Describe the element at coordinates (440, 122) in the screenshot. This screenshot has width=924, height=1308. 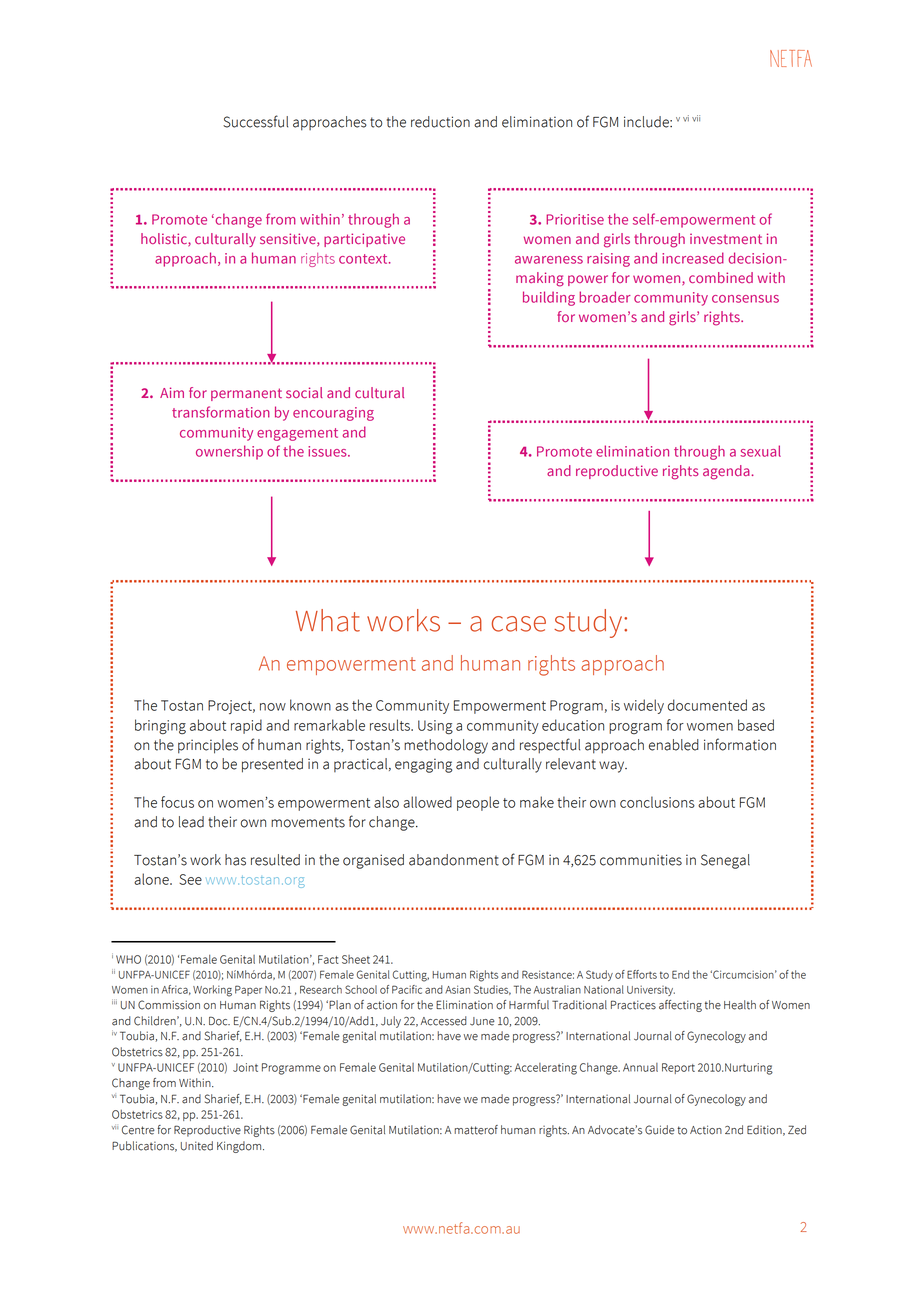
I see `reduction` at that location.
